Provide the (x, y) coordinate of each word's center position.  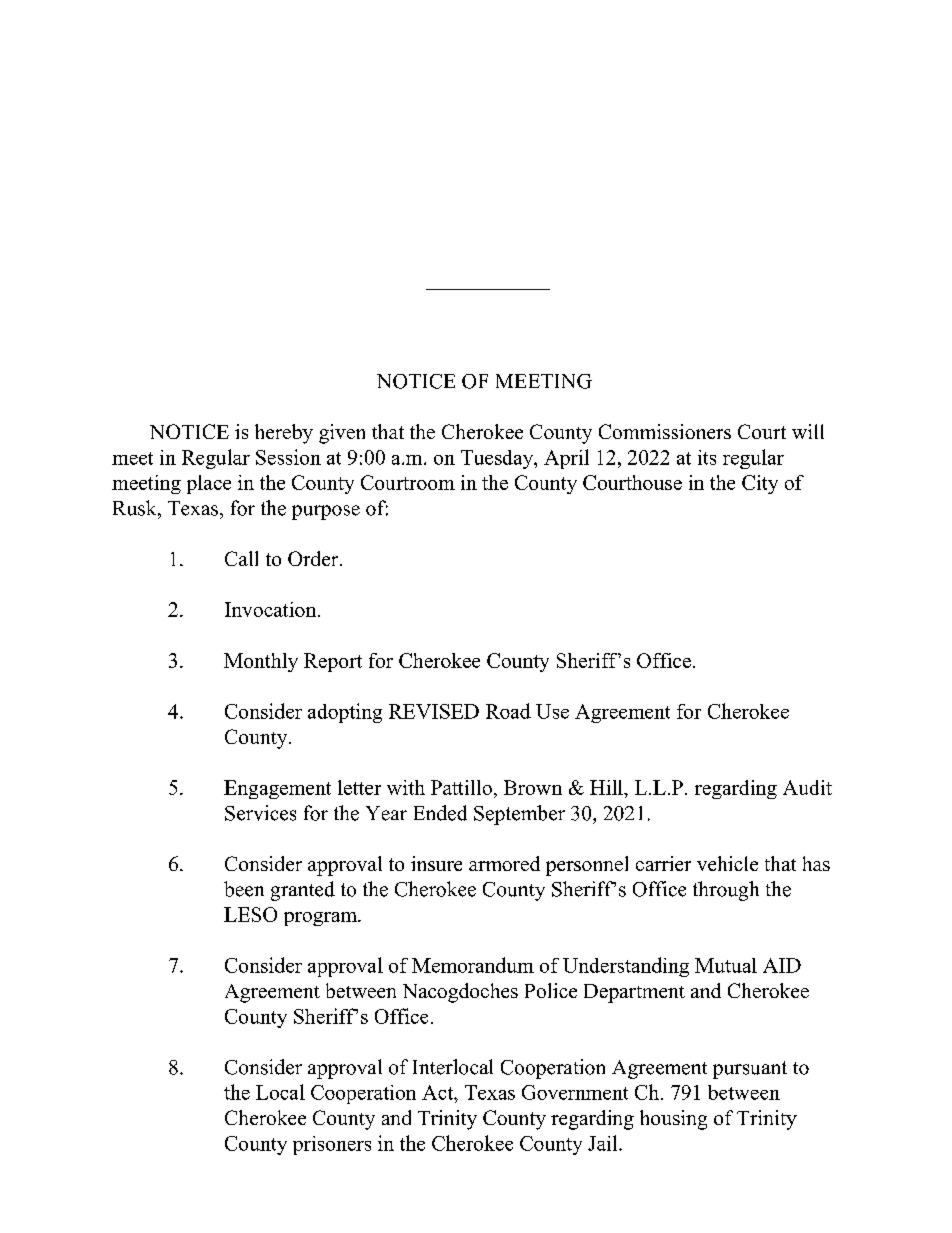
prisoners (332, 1145)
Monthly (261, 662)
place (209, 484)
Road (508, 711)
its (707, 457)
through (726, 891)
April (566, 459)
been (244, 889)
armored (504, 863)
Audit (807, 787)
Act (439, 1092)
